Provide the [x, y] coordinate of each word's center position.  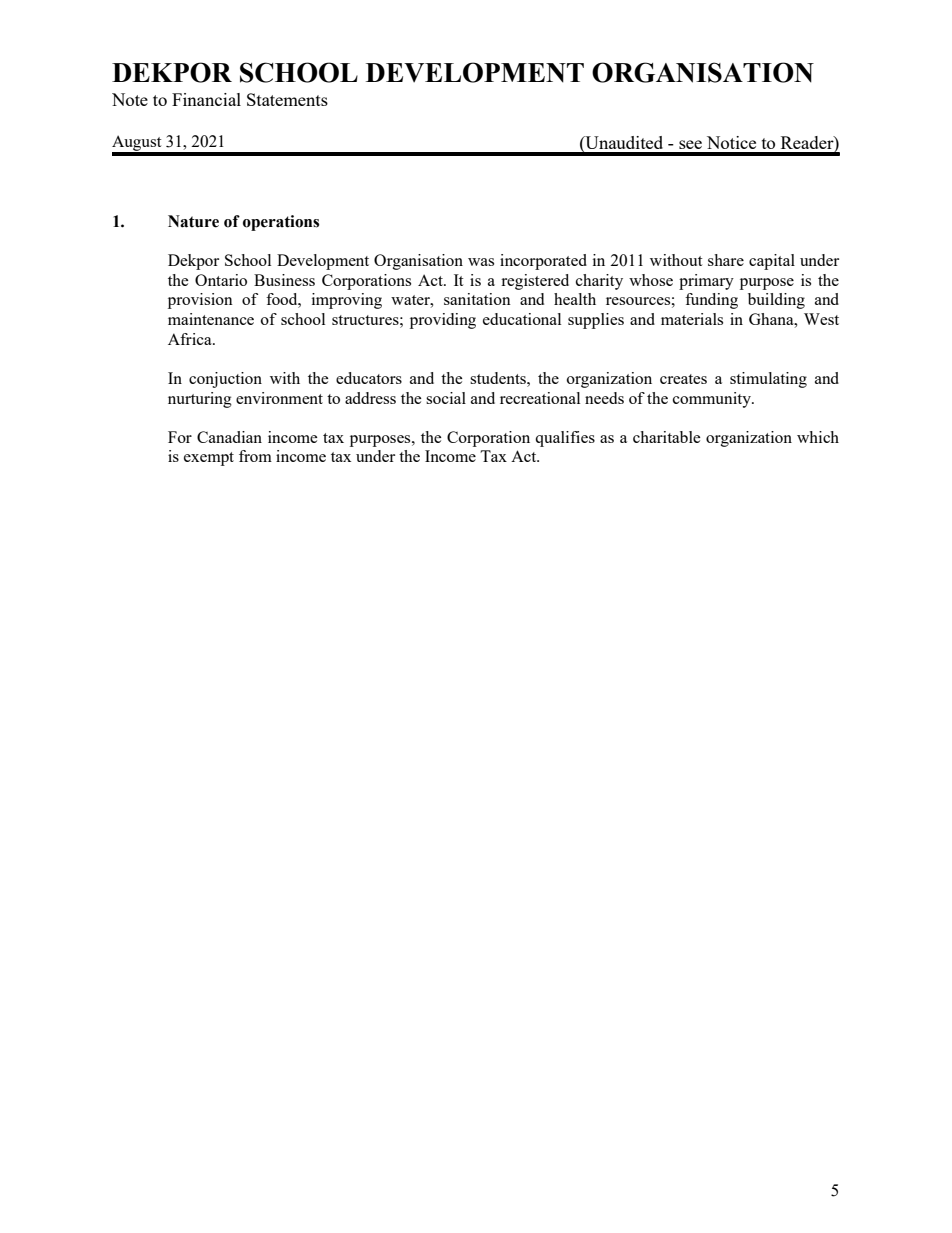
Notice [731, 142]
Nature [193, 221]
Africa [191, 339]
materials [692, 319]
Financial [206, 99]
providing [443, 321]
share [726, 260]
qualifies [565, 439]
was [481, 262]
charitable [667, 437]
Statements [287, 99]
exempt [209, 459]
